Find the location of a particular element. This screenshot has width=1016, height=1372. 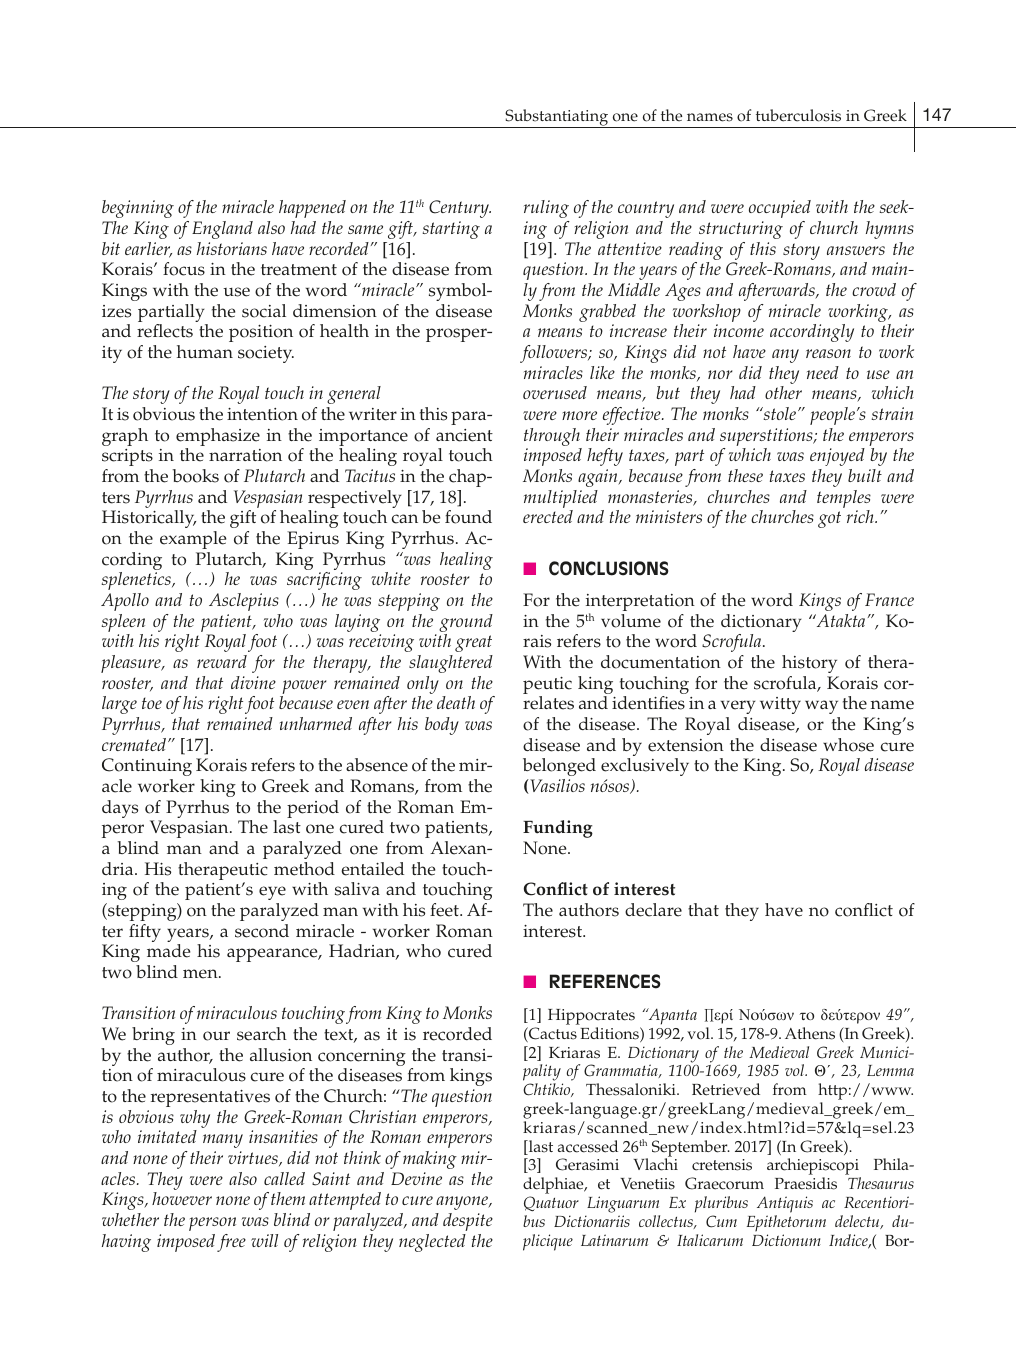

ground is located at coordinates (466, 624).
